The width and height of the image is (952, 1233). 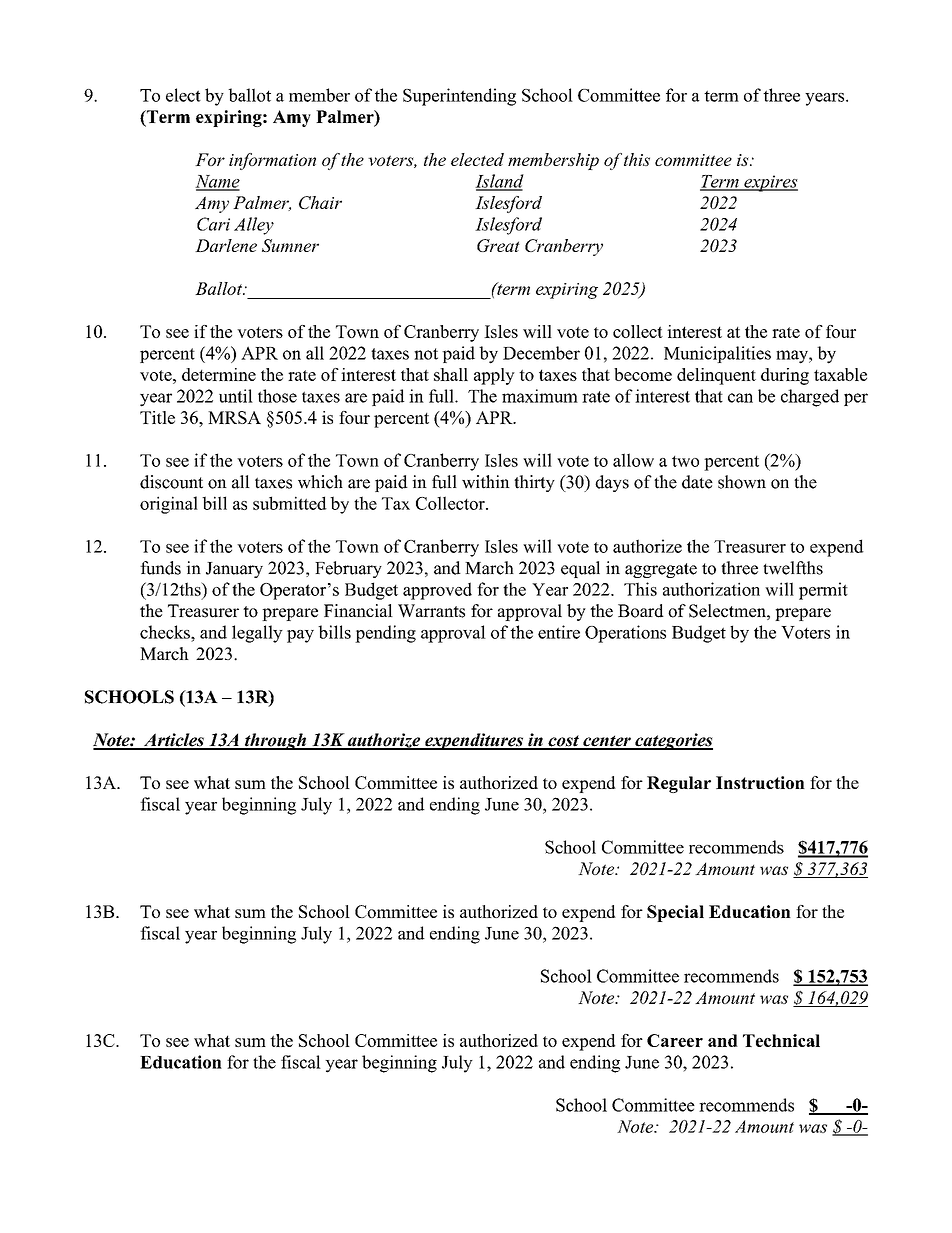 I want to click on Instruction, so click(x=760, y=782).
